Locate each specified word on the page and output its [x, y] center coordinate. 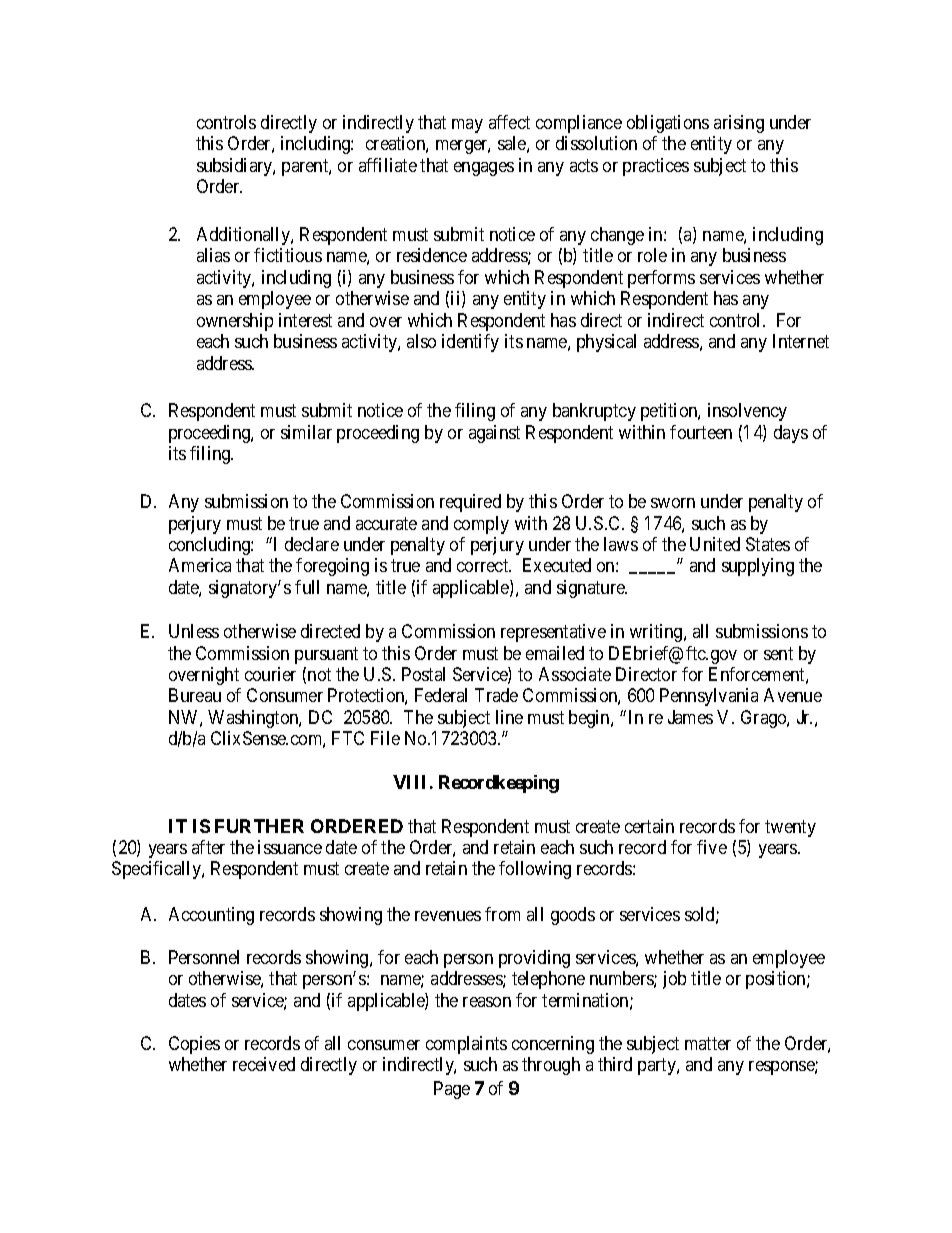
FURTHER [259, 826]
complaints [466, 1045]
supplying [758, 567]
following [535, 870]
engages [484, 169]
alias [213, 255]
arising [739, 124]
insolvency [747, 412]
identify [470, 343]
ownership [235, 322]
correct [484, 566]
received [264, 1064]
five [712, 847]
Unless [194, 631]
